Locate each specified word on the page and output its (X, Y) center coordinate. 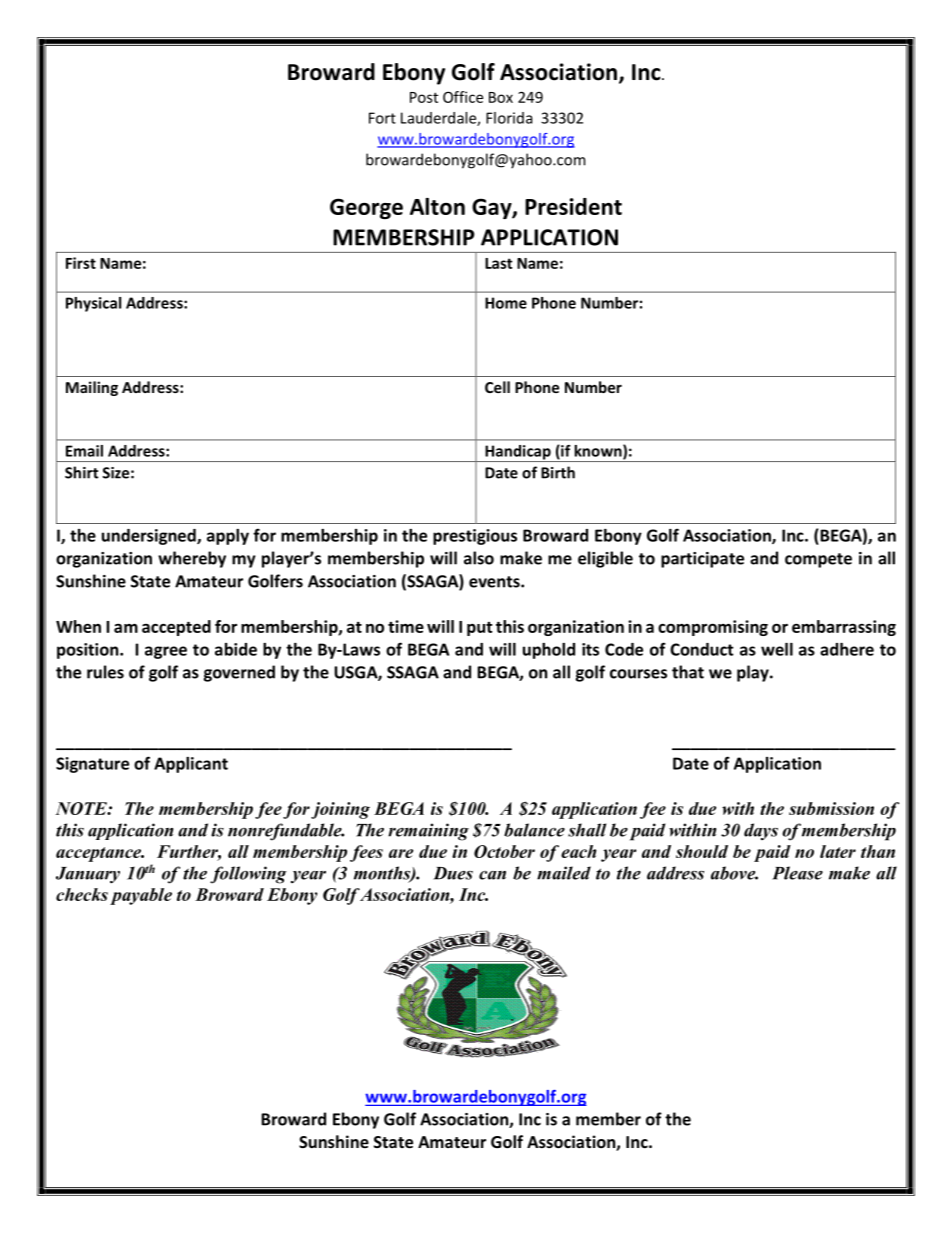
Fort (382, 118)
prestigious (475, 537)
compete (818, 560)
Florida (509, 118)
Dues (453, 873)
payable (141, 896)
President (573, 206)
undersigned (150, 537)
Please (797, 873)
